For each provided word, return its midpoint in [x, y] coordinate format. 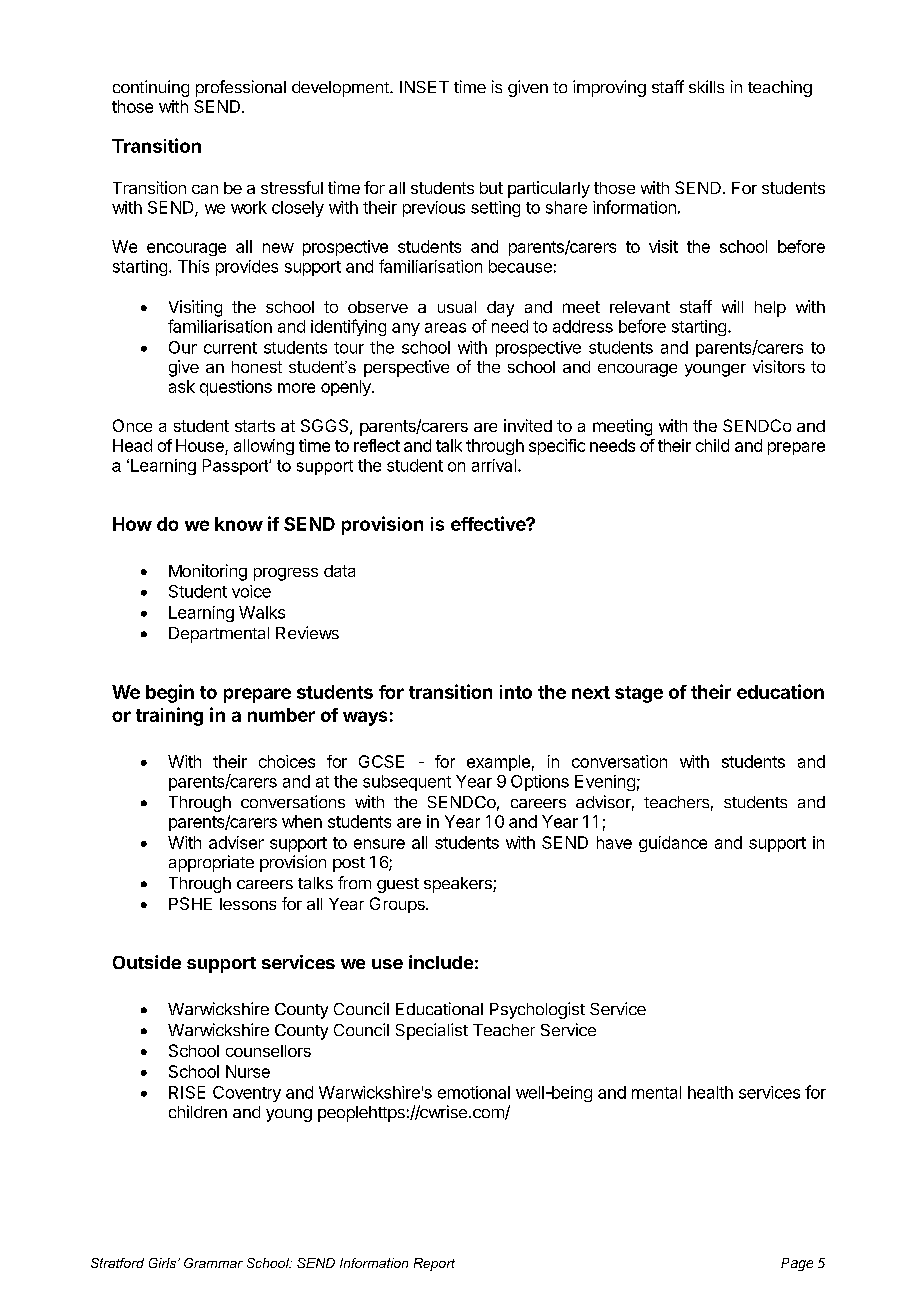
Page [797, 1264]
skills [706, 86]
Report [434, 1264]
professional [241, 88]
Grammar [213, 1263]
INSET [424, 87]
